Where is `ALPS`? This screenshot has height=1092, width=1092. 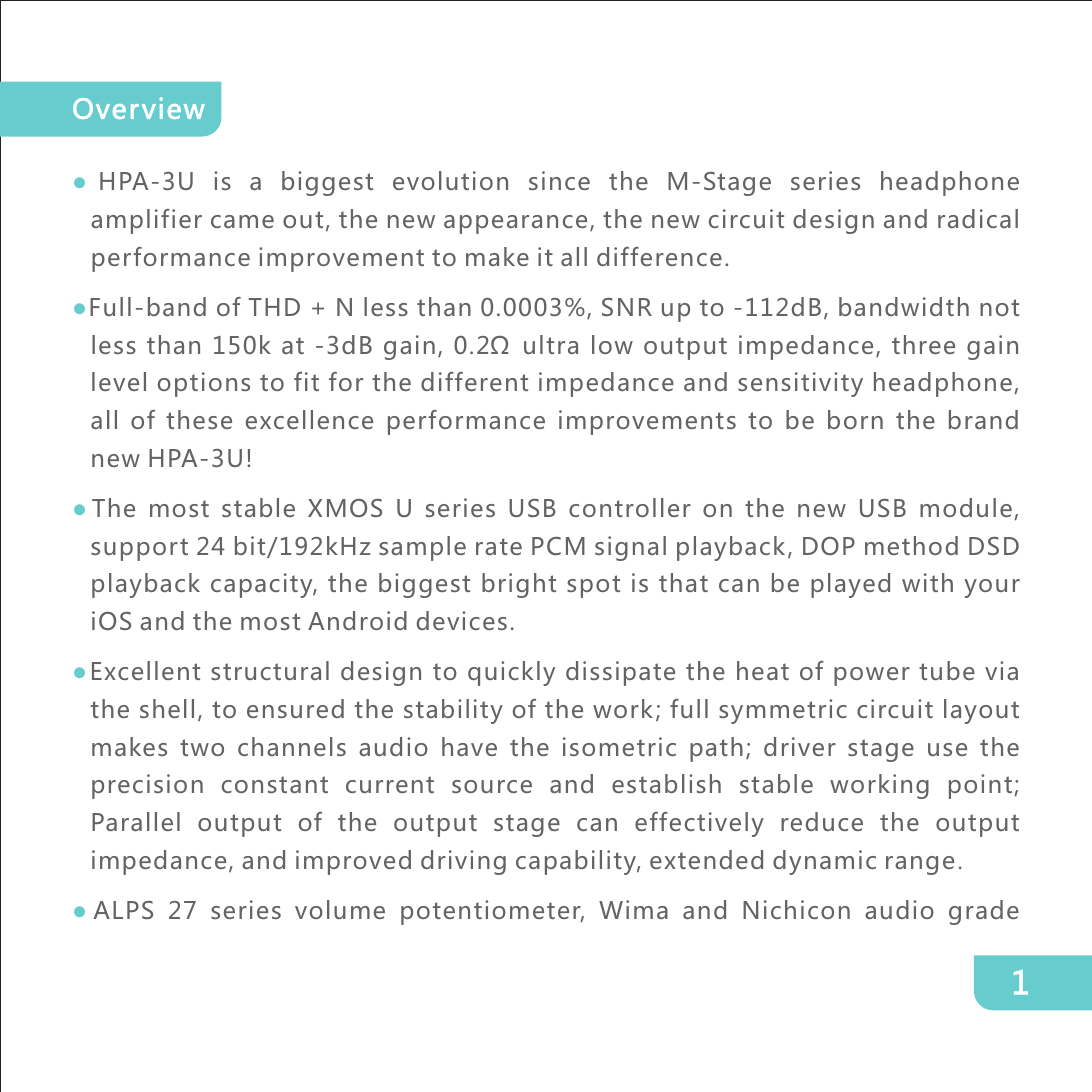
ALPS is located at coordinates (123, 910).
